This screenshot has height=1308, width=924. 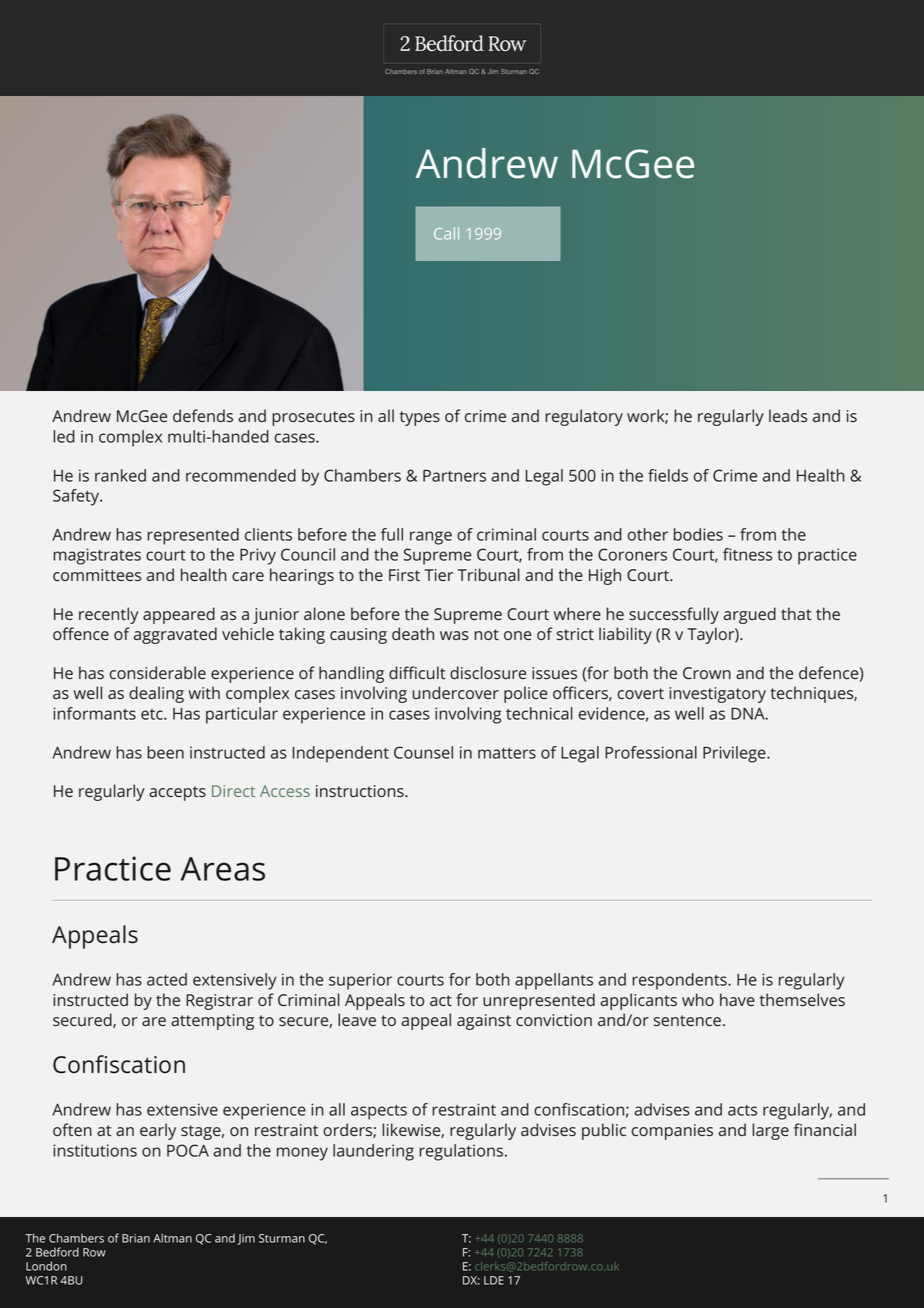 I want to click on Privilege, so click(x=735, y=754).
